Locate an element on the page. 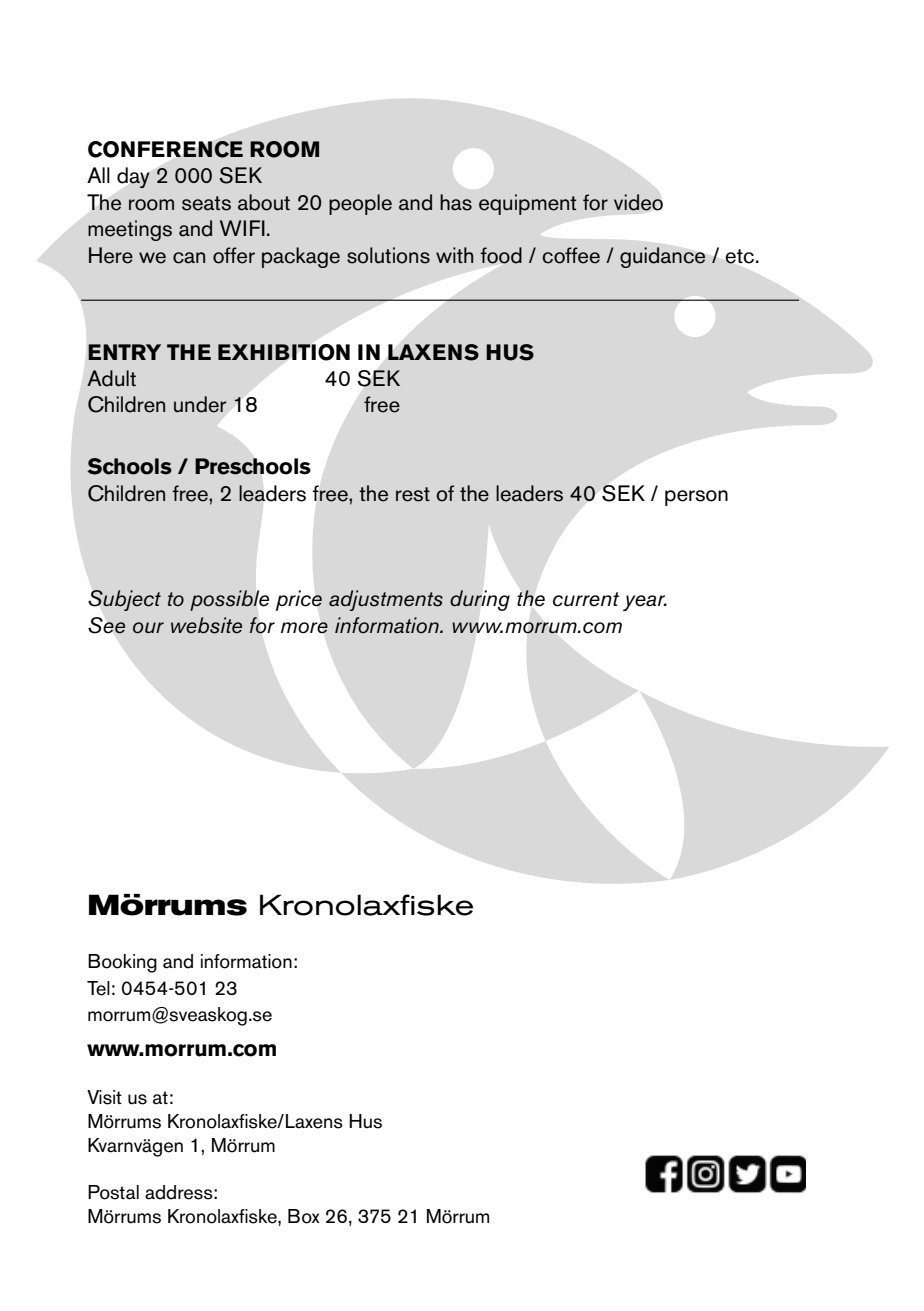  Box is located at coordinates (304, 1216).
